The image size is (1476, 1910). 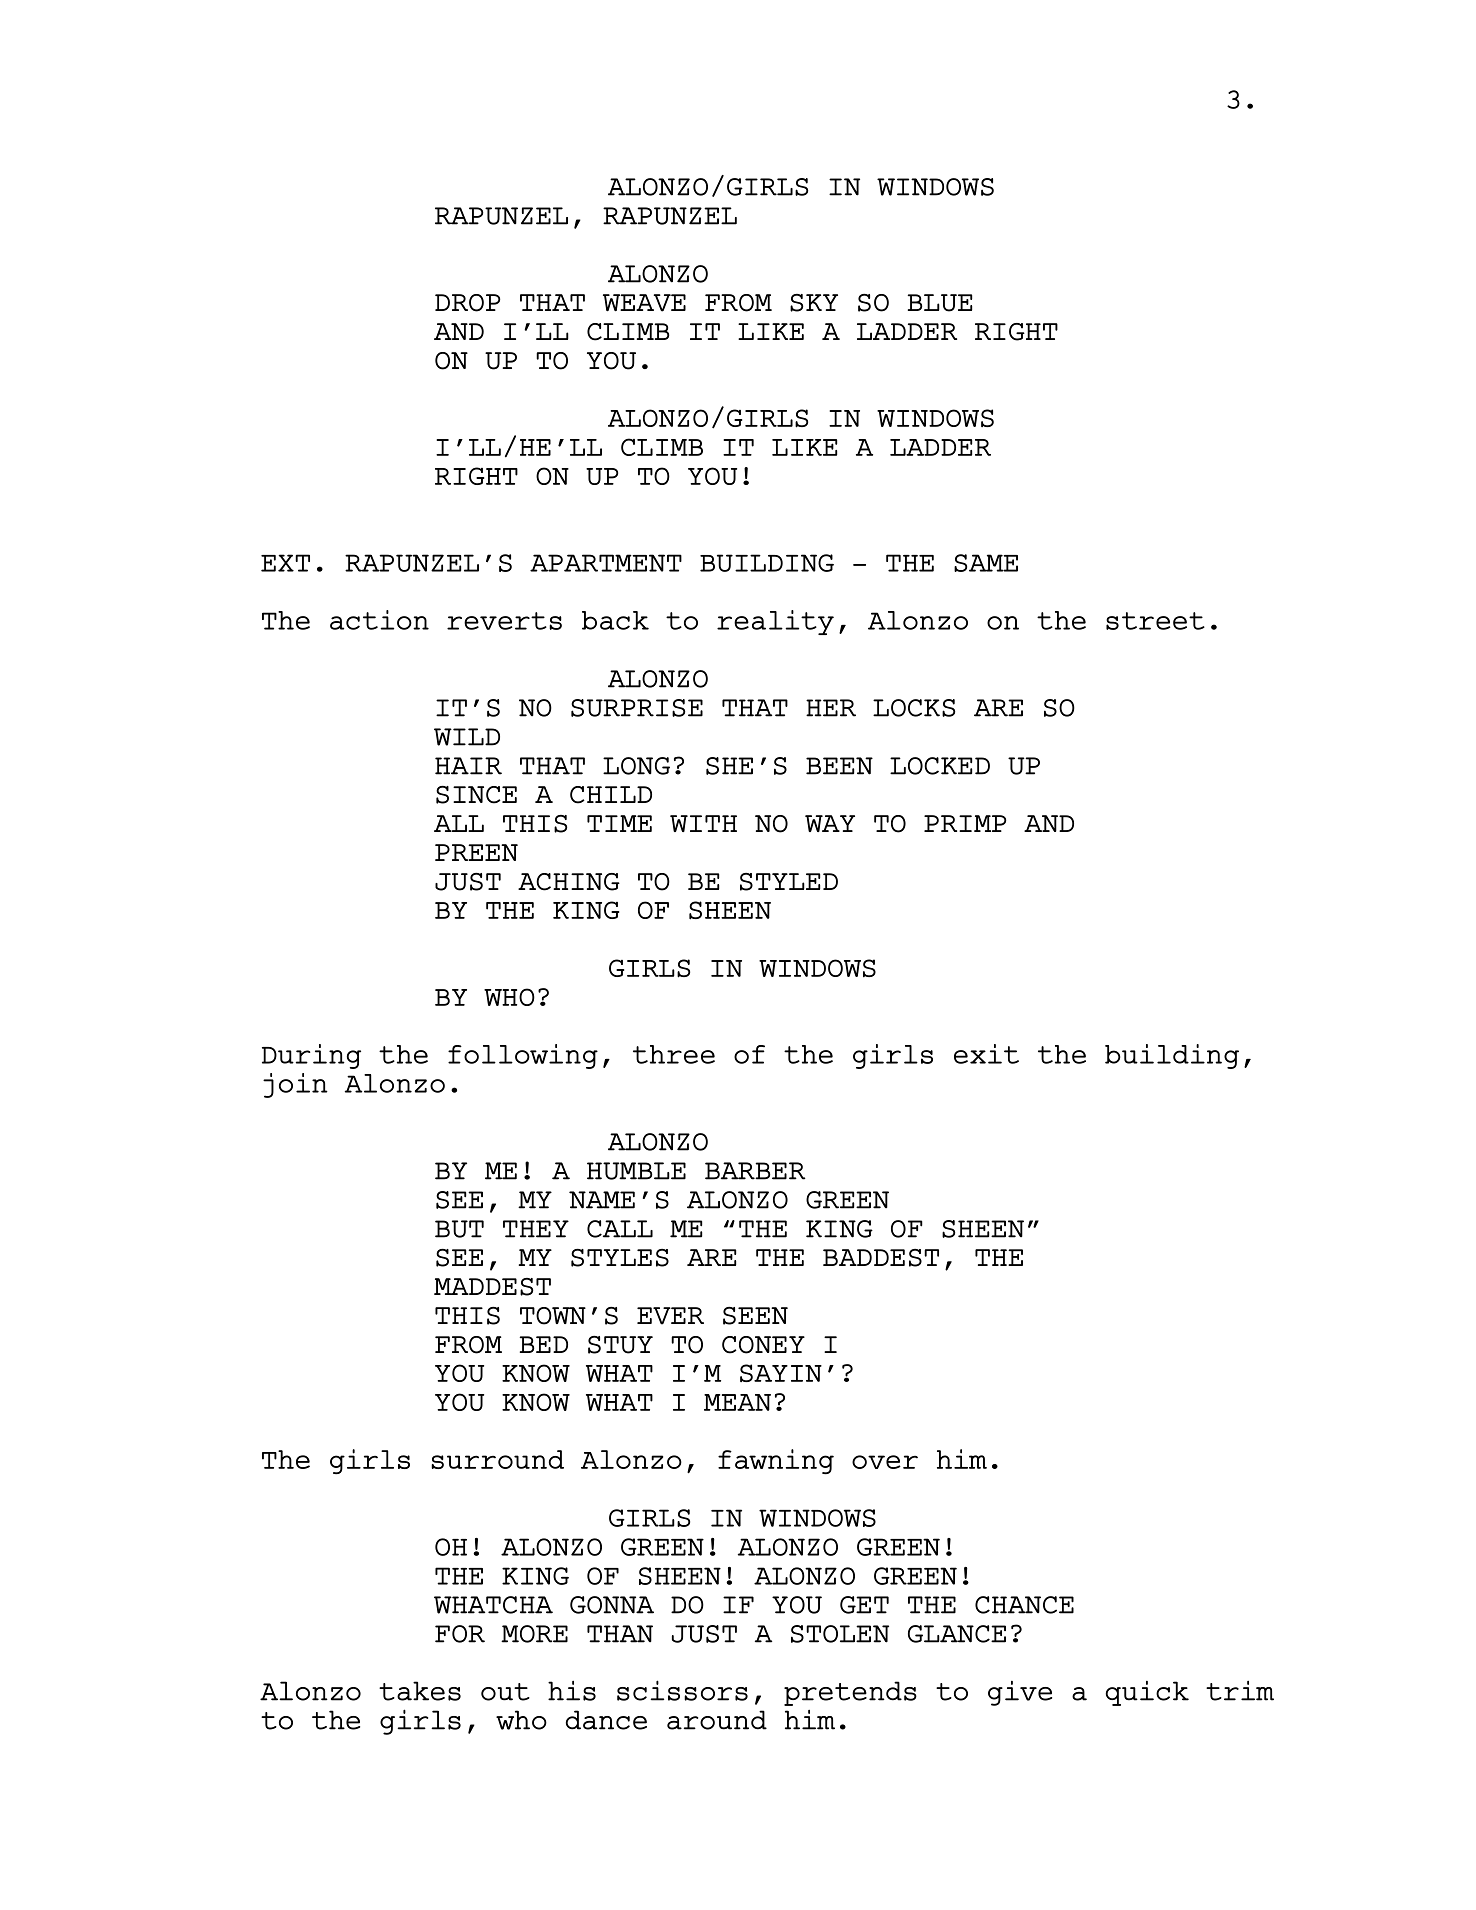 I want to click on BLUE, so click(x=940, y=303).
